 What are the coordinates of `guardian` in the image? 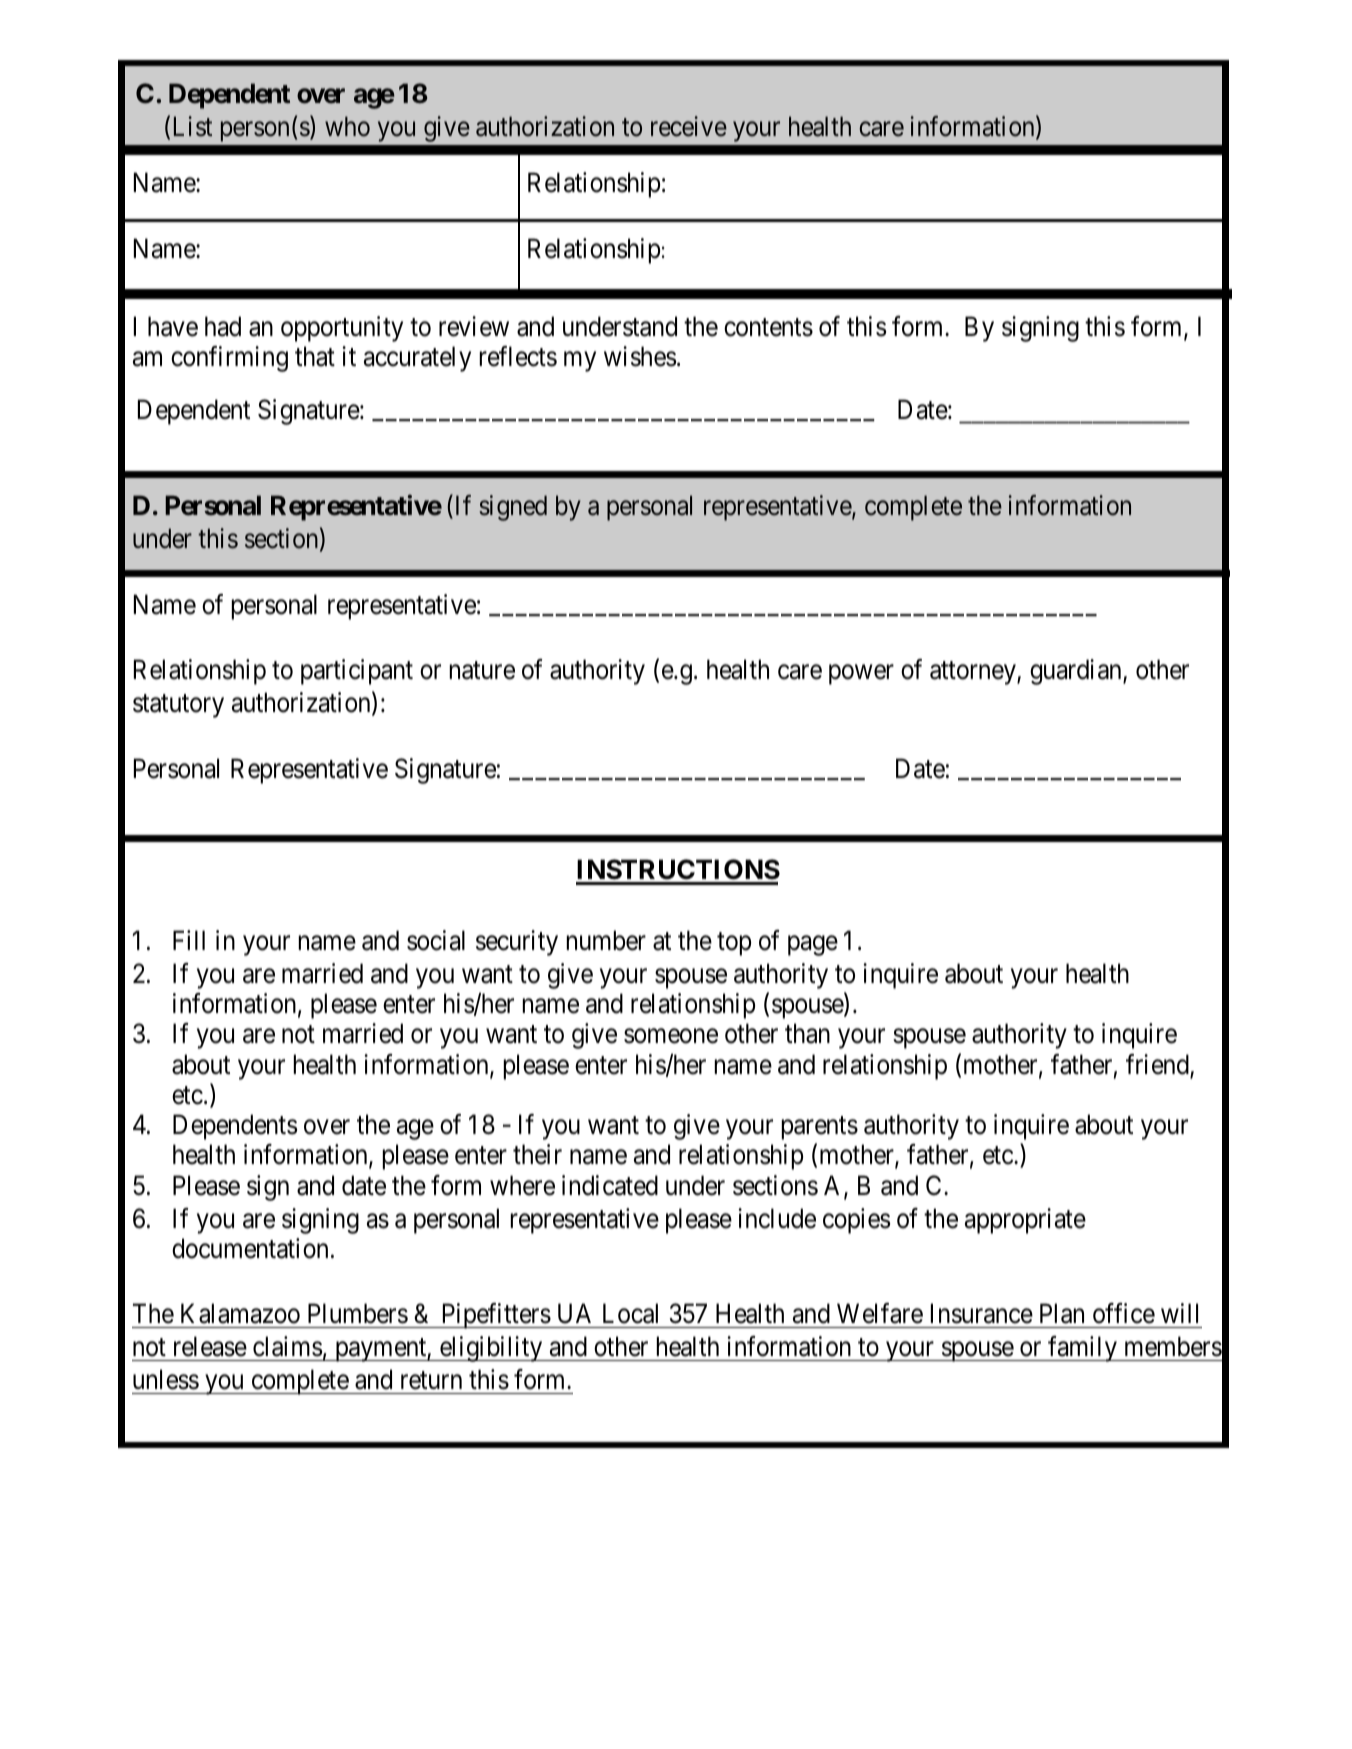 It's located at (1077, 672).
